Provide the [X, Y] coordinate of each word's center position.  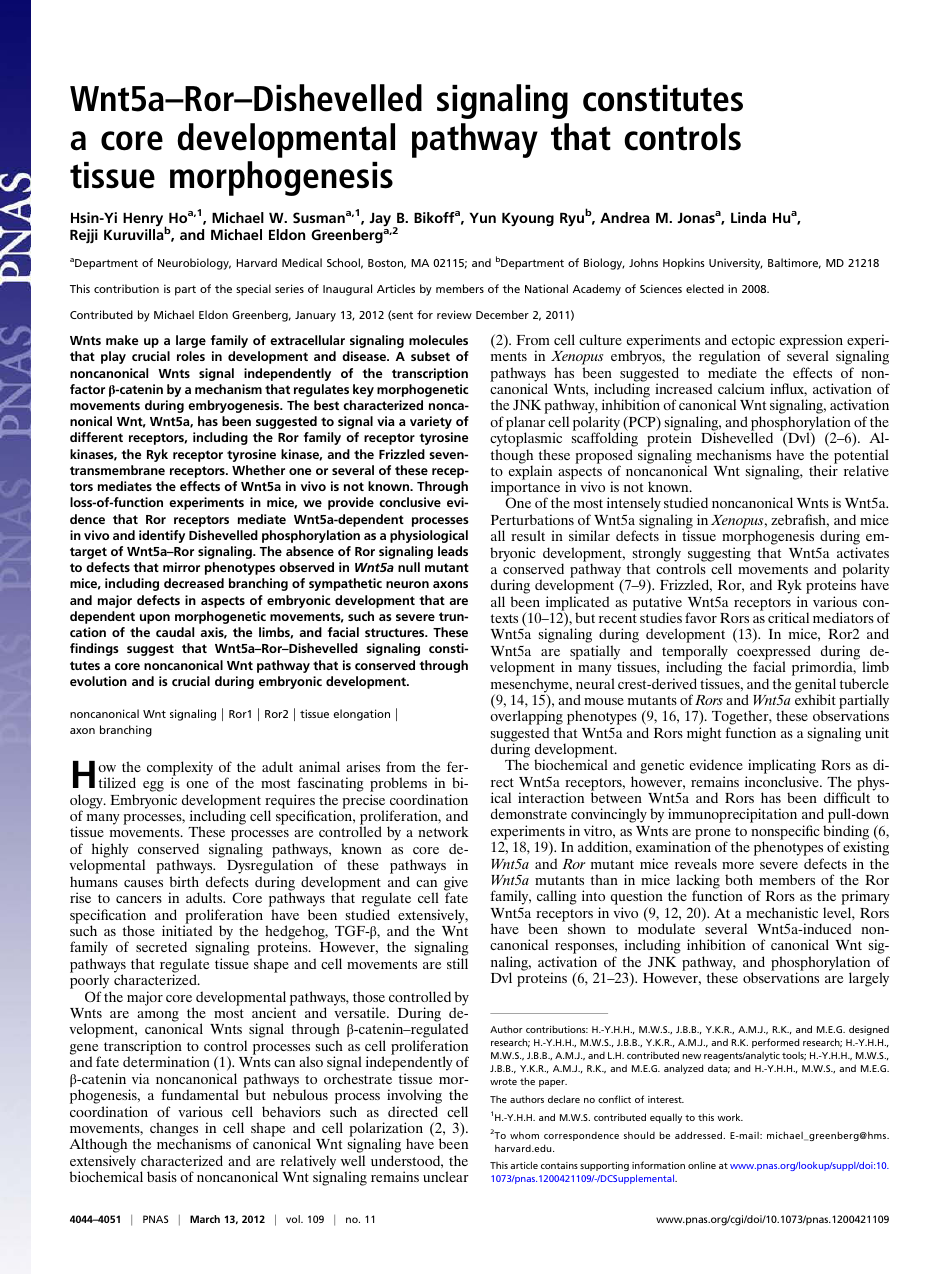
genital [815, 686]
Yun [483, 218]
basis [162, 1176]
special [253, 290]
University [735, 264]
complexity [180, 769]
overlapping [526, 719]
